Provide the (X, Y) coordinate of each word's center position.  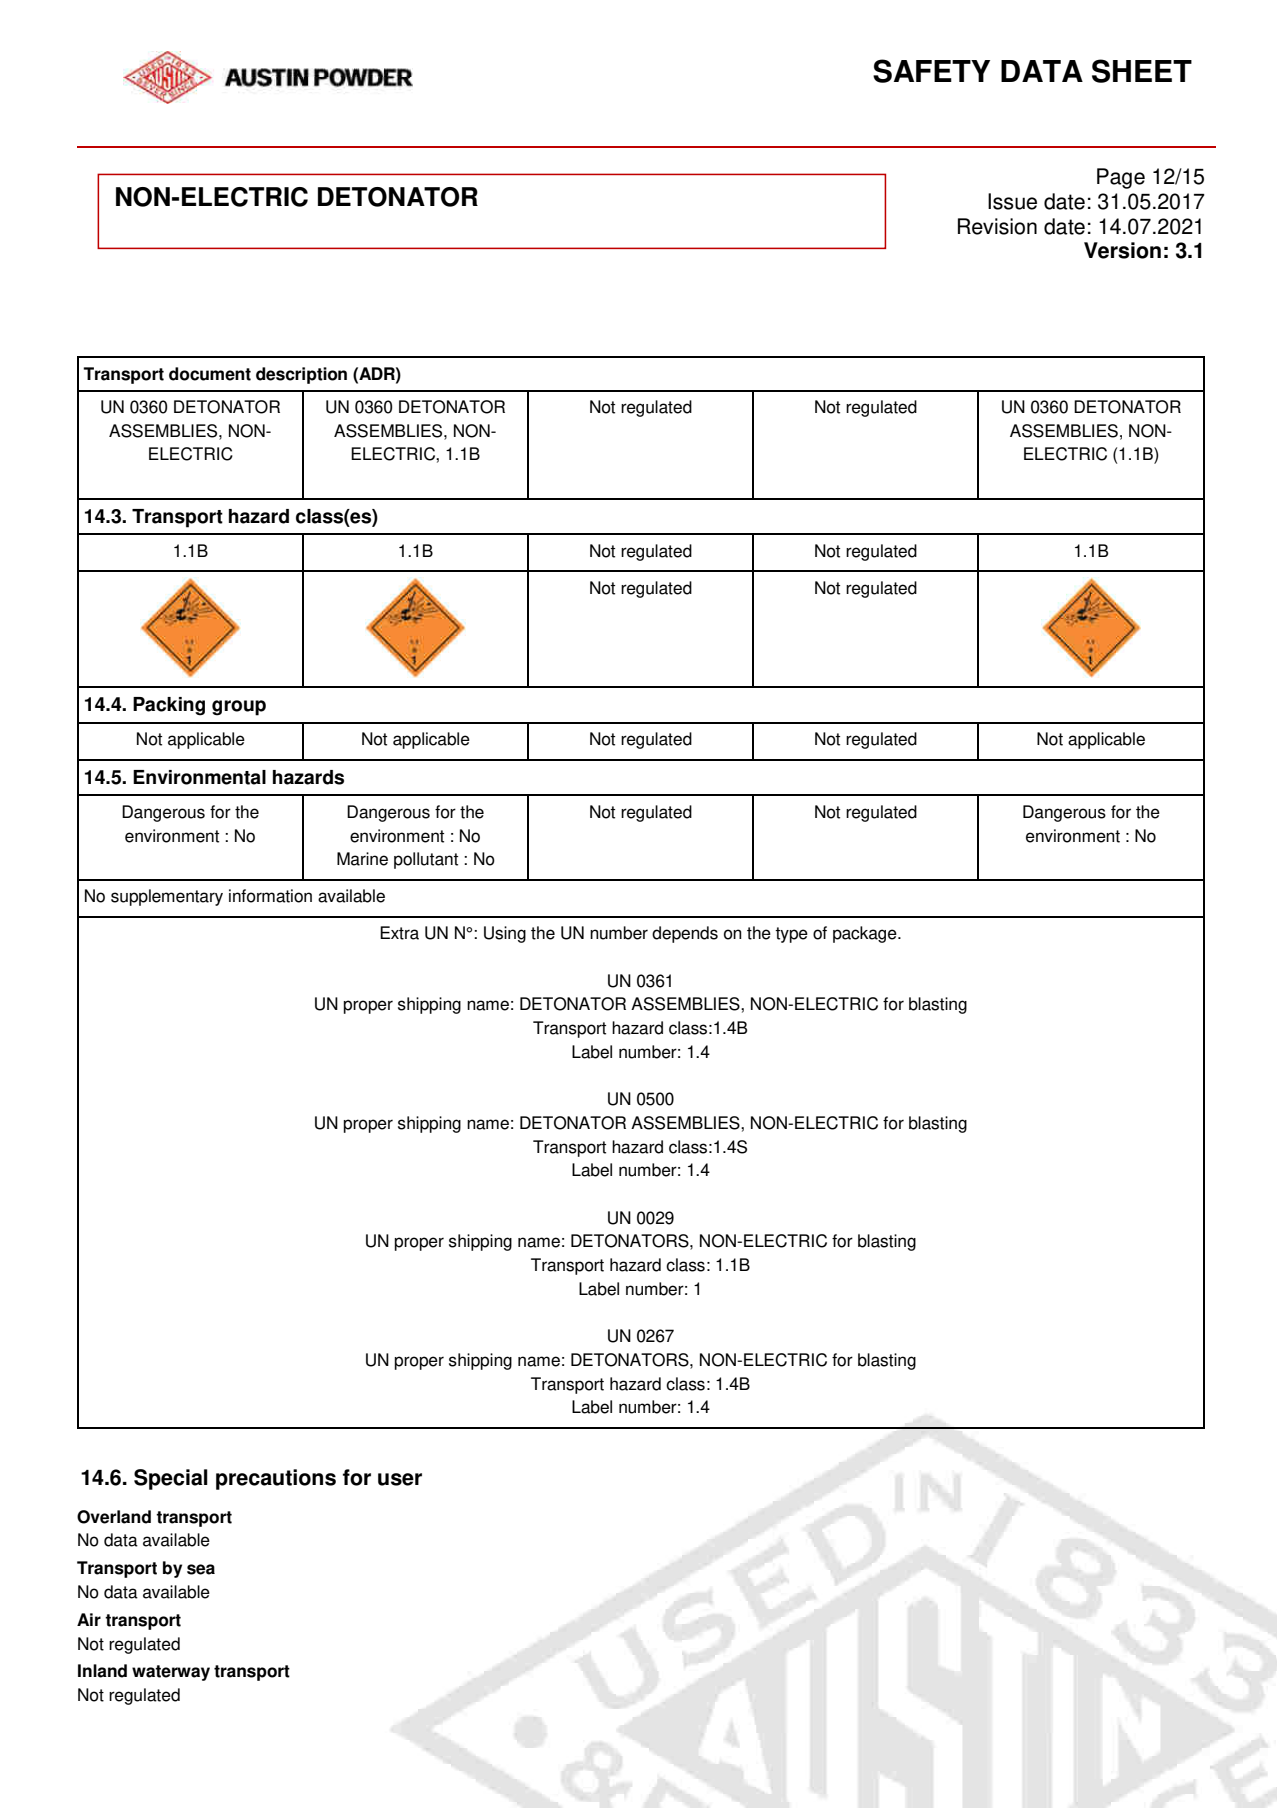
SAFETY (931, 71)
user (400, 1479)
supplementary (167, 897)
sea (201, 1569)
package (866, 934)
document (210, 374)
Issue (1012, 201)
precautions (276, 1479)
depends (685, 934)
